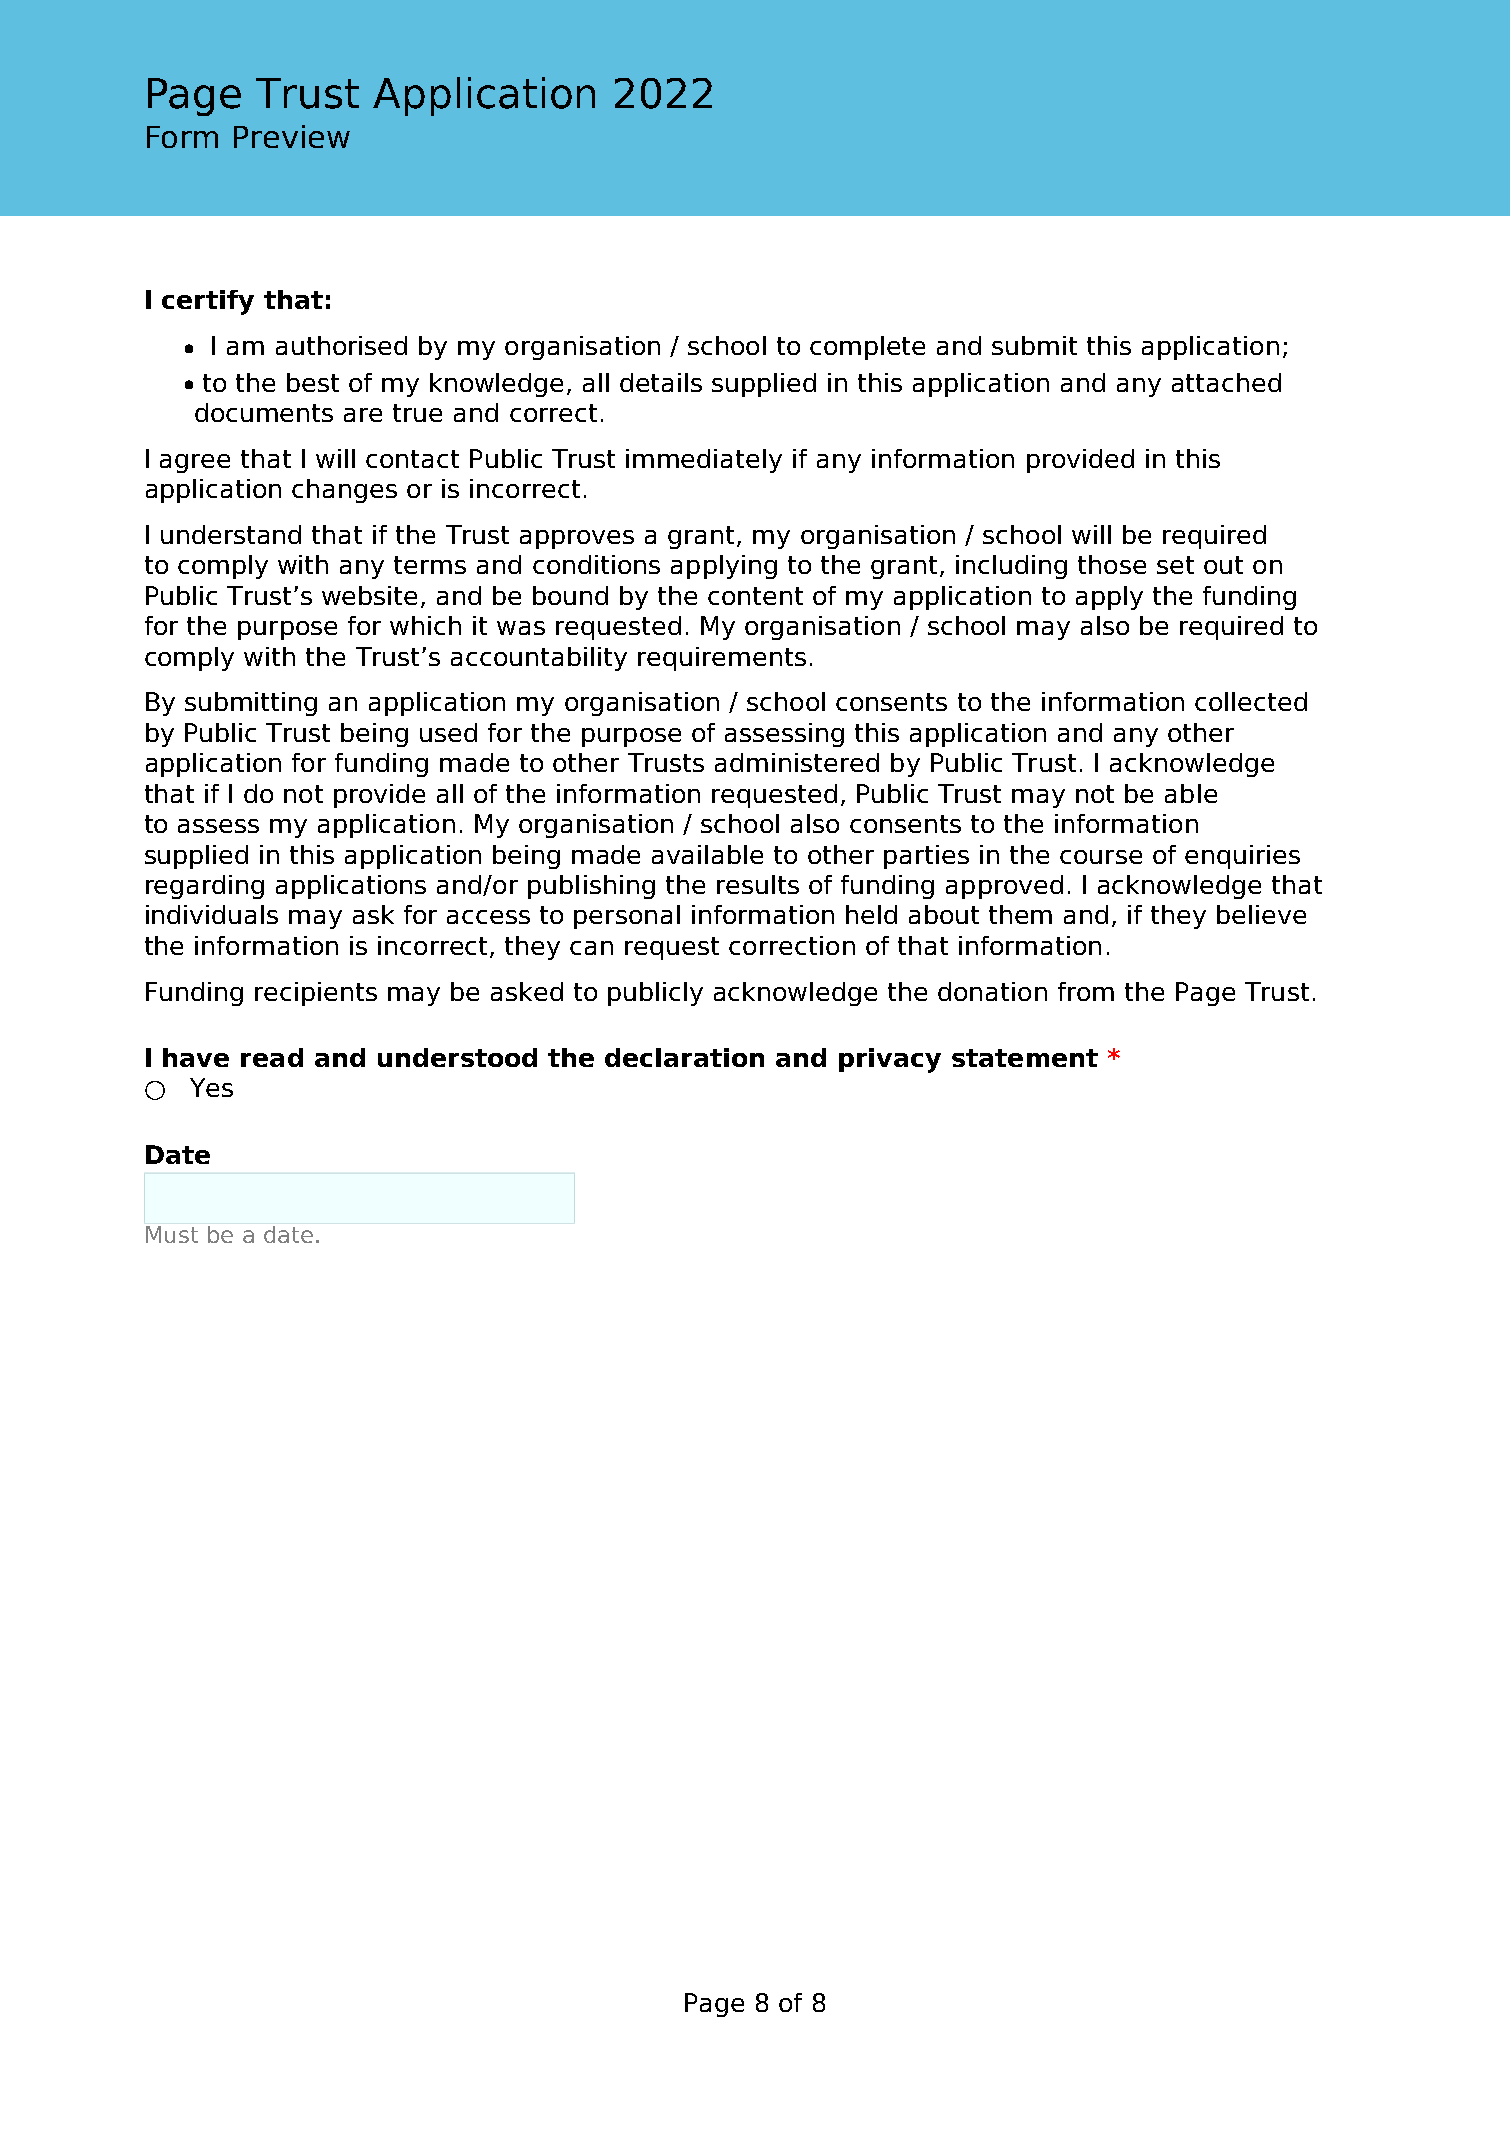 This document has width=1510, height=2136. I want to click on complete, so click(867, 348).
